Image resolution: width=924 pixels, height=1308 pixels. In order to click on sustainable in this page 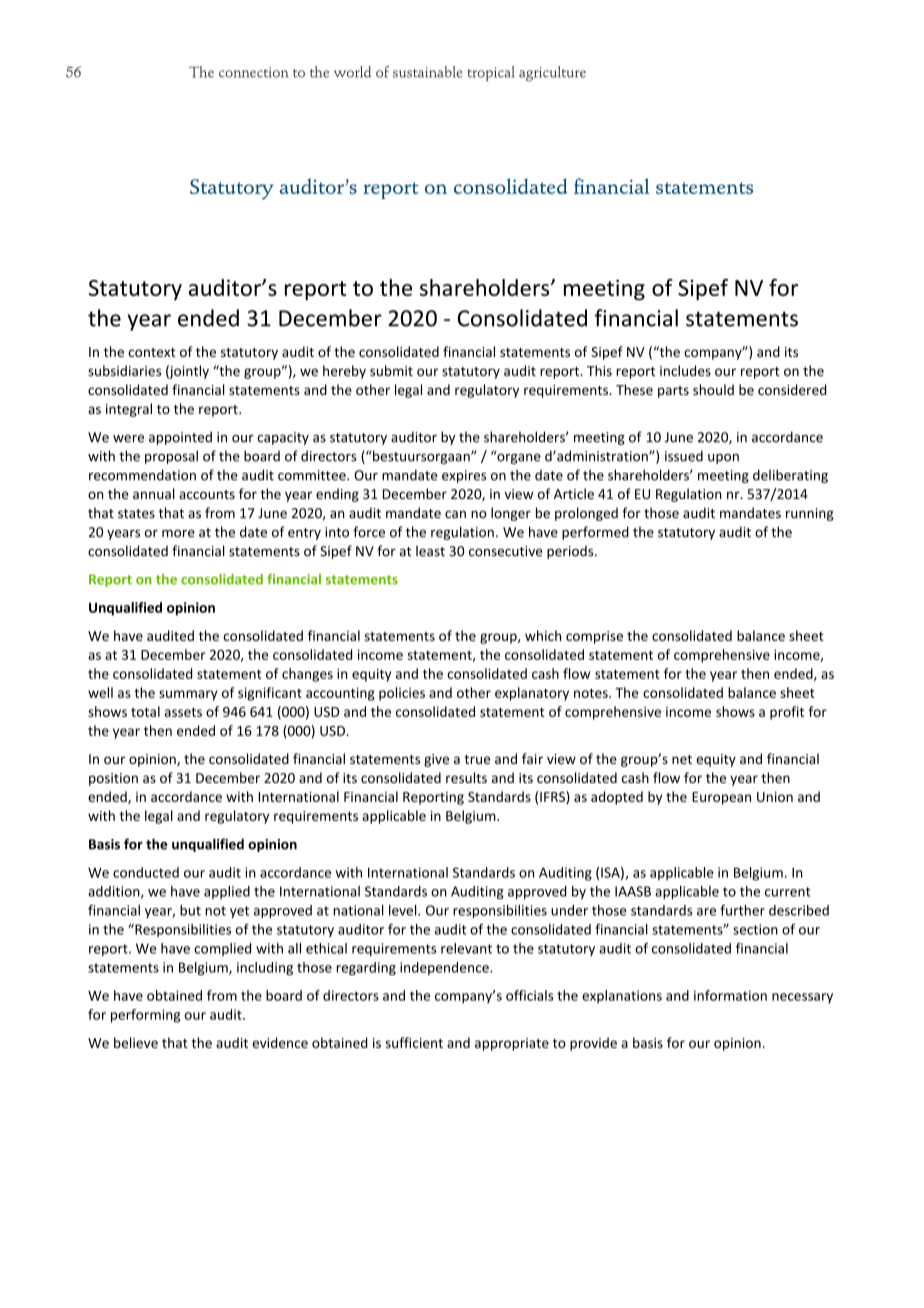, I will do `click(427, 72)`.
